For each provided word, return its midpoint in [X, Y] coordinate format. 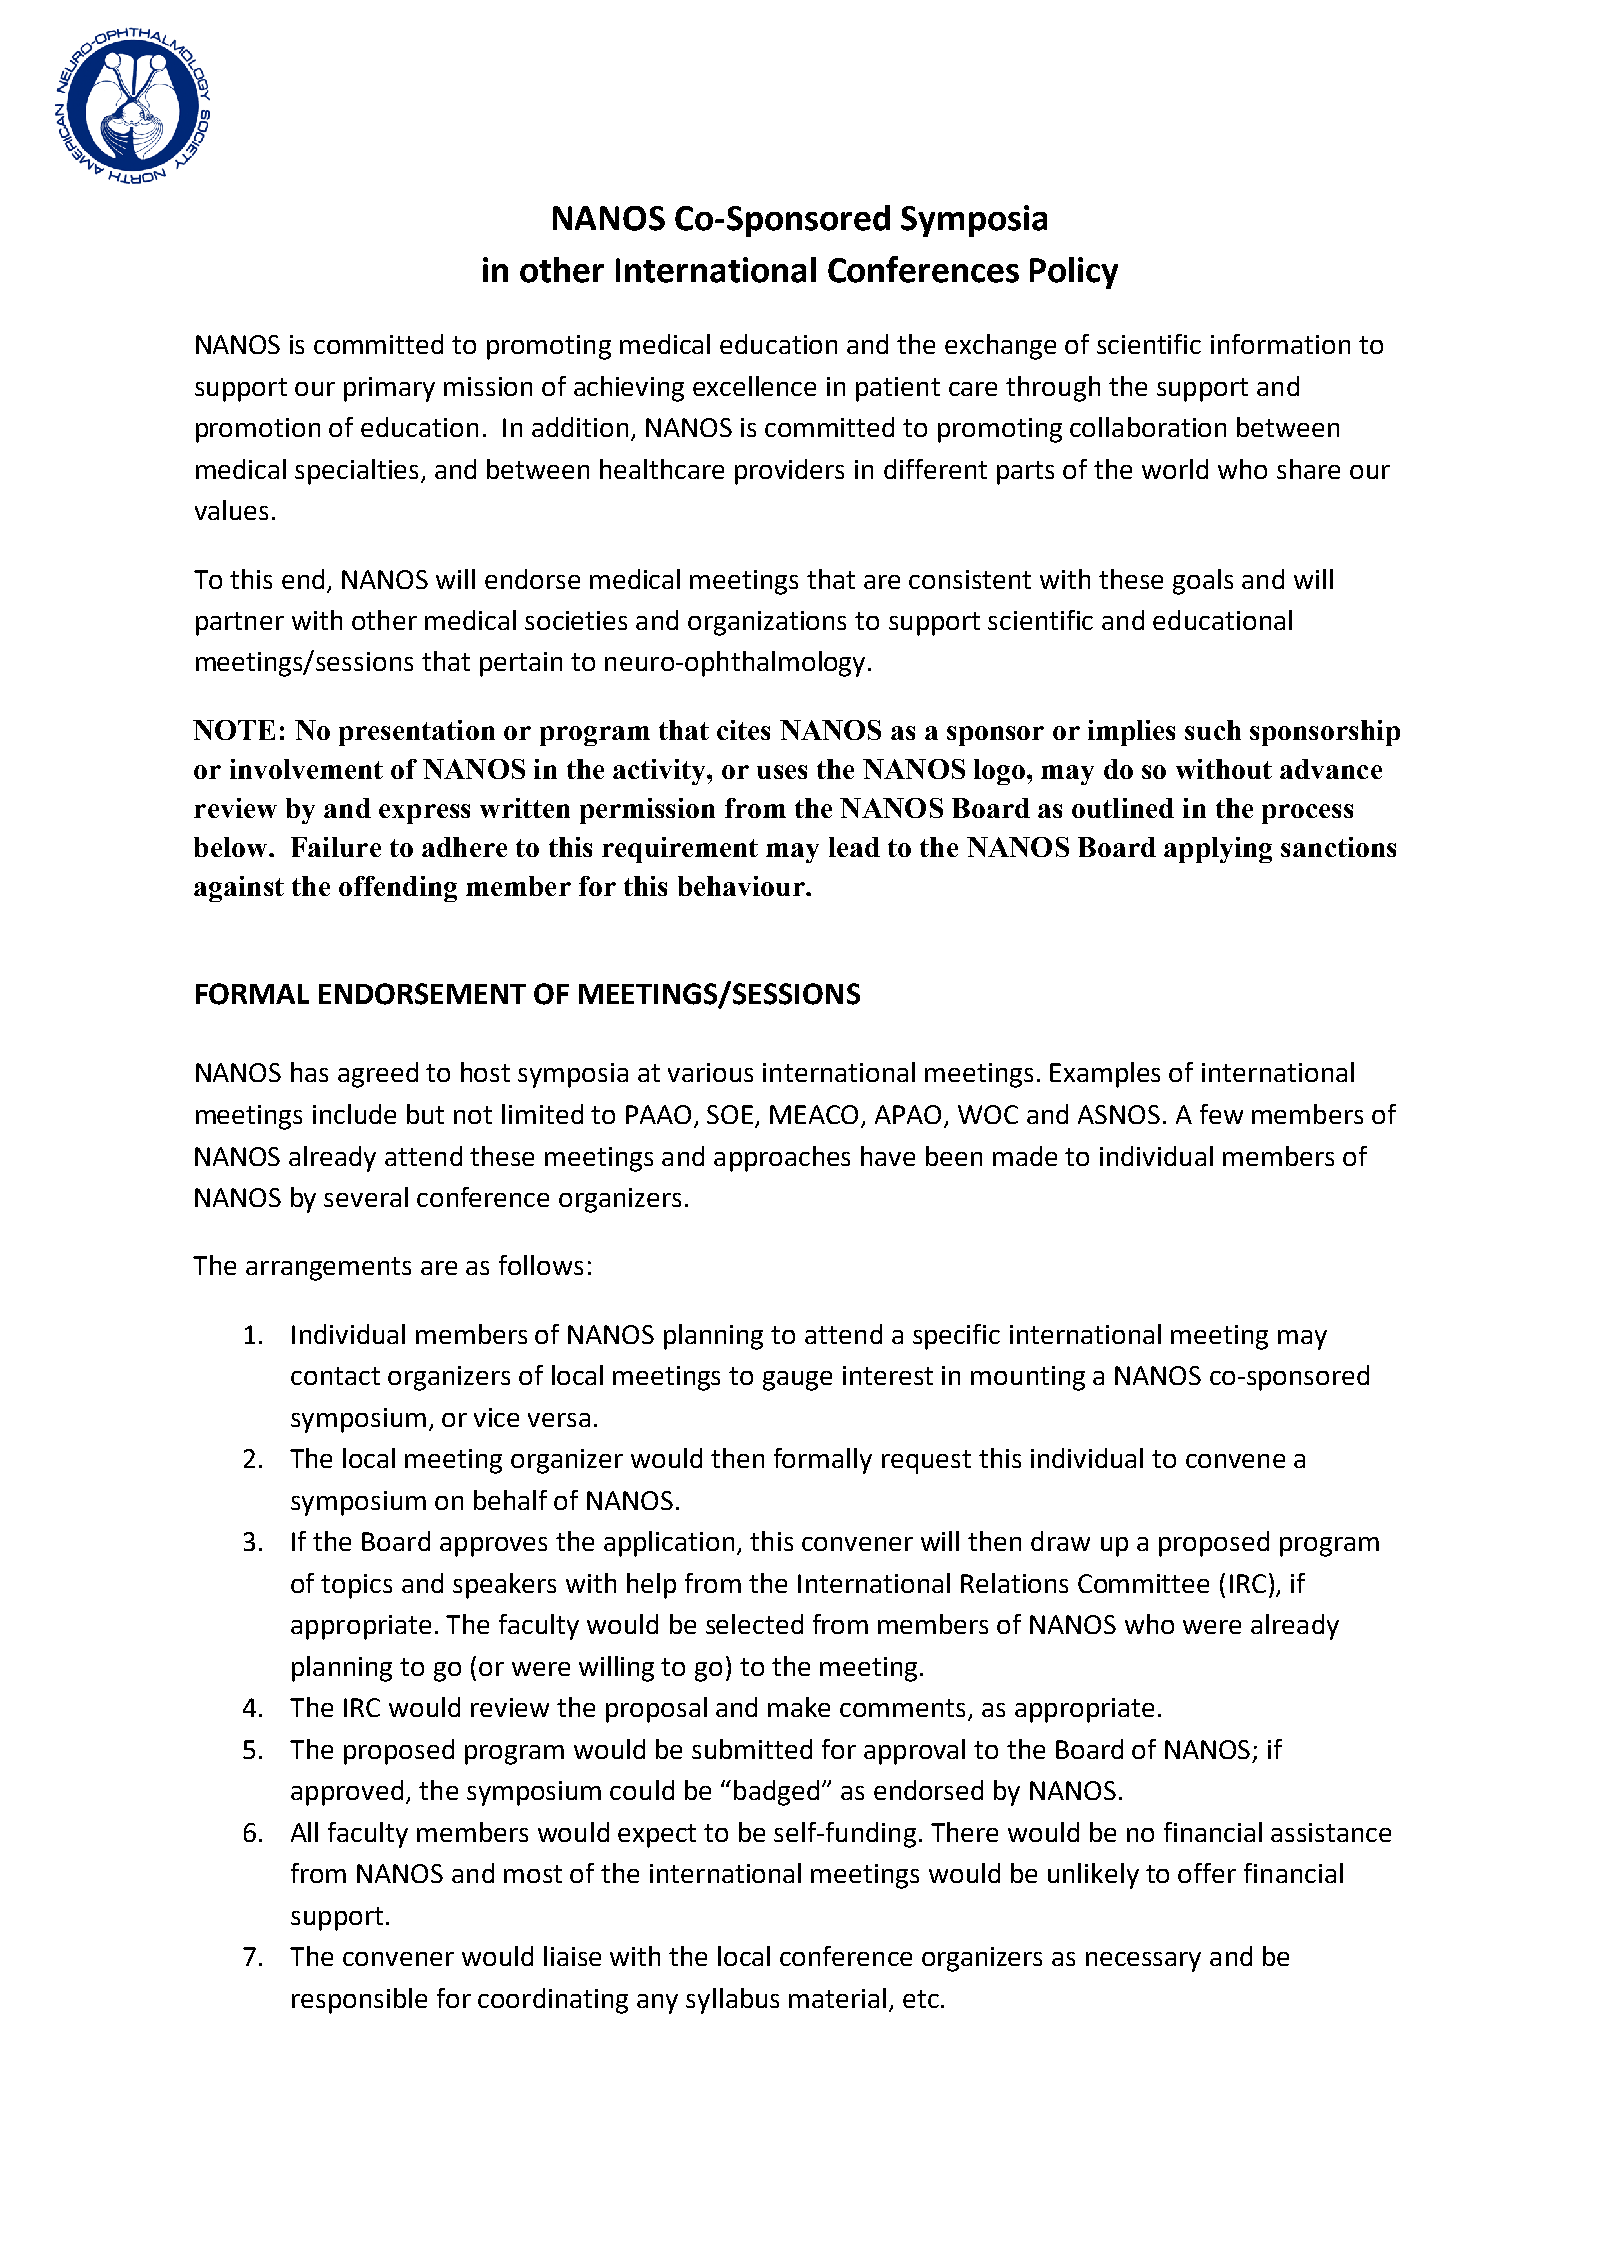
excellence [754, 386]
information [1280, 344]
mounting [1028, 1378]
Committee [1143, 1583]
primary [389, 389]
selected [754, 1624]
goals [1203, 582]
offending [398, 889]
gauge [797, 1381]
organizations [767, 623]
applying [1218, 850]
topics [356, 1586]
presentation [417, 733]
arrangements [328, 1269]
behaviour [742, 886]
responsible [359, 2001]
